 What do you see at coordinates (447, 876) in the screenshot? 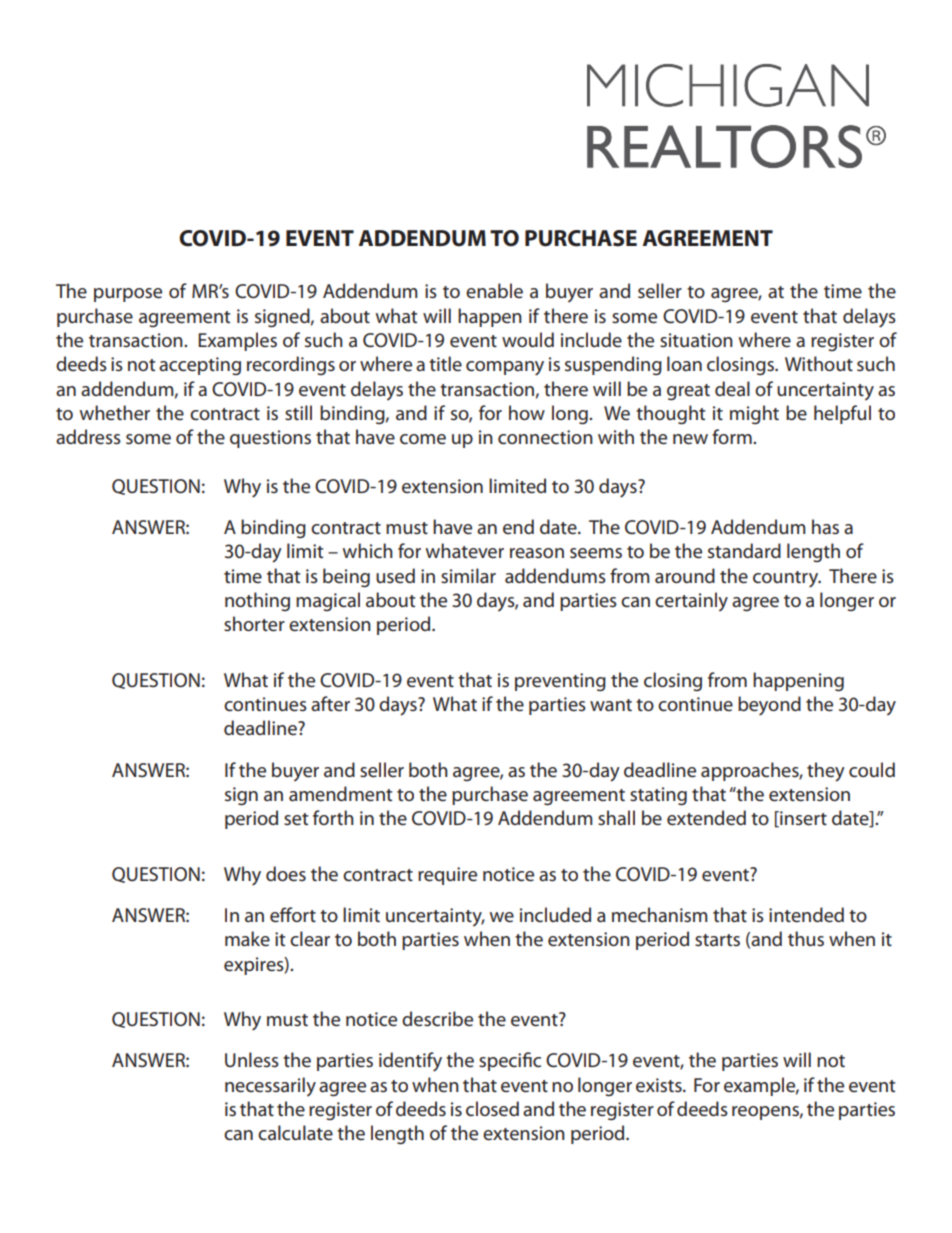
I see `require` at bounding box center [447, 876].
